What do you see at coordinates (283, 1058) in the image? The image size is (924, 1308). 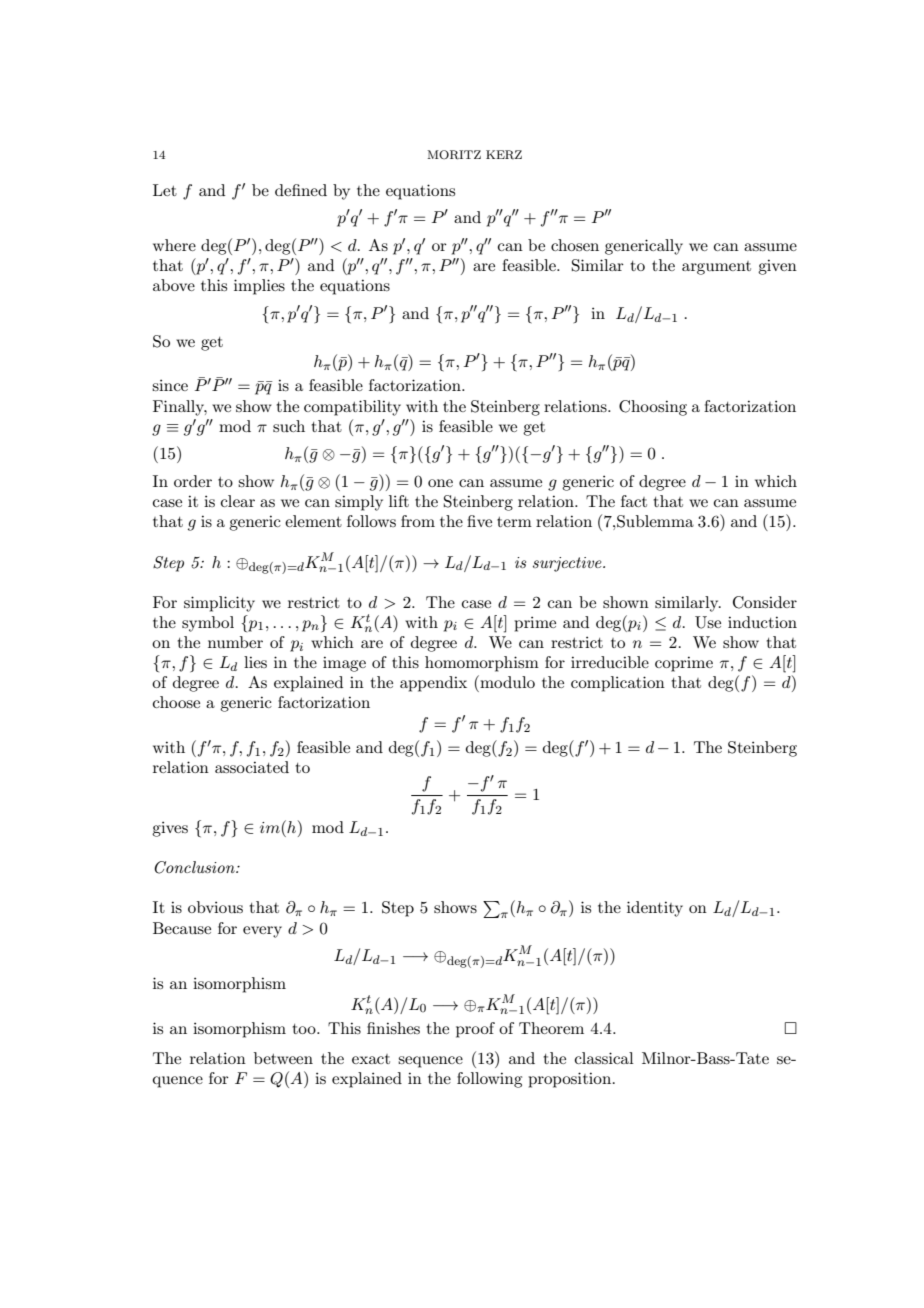 I see `between` at bounding box center [283, 1058].
